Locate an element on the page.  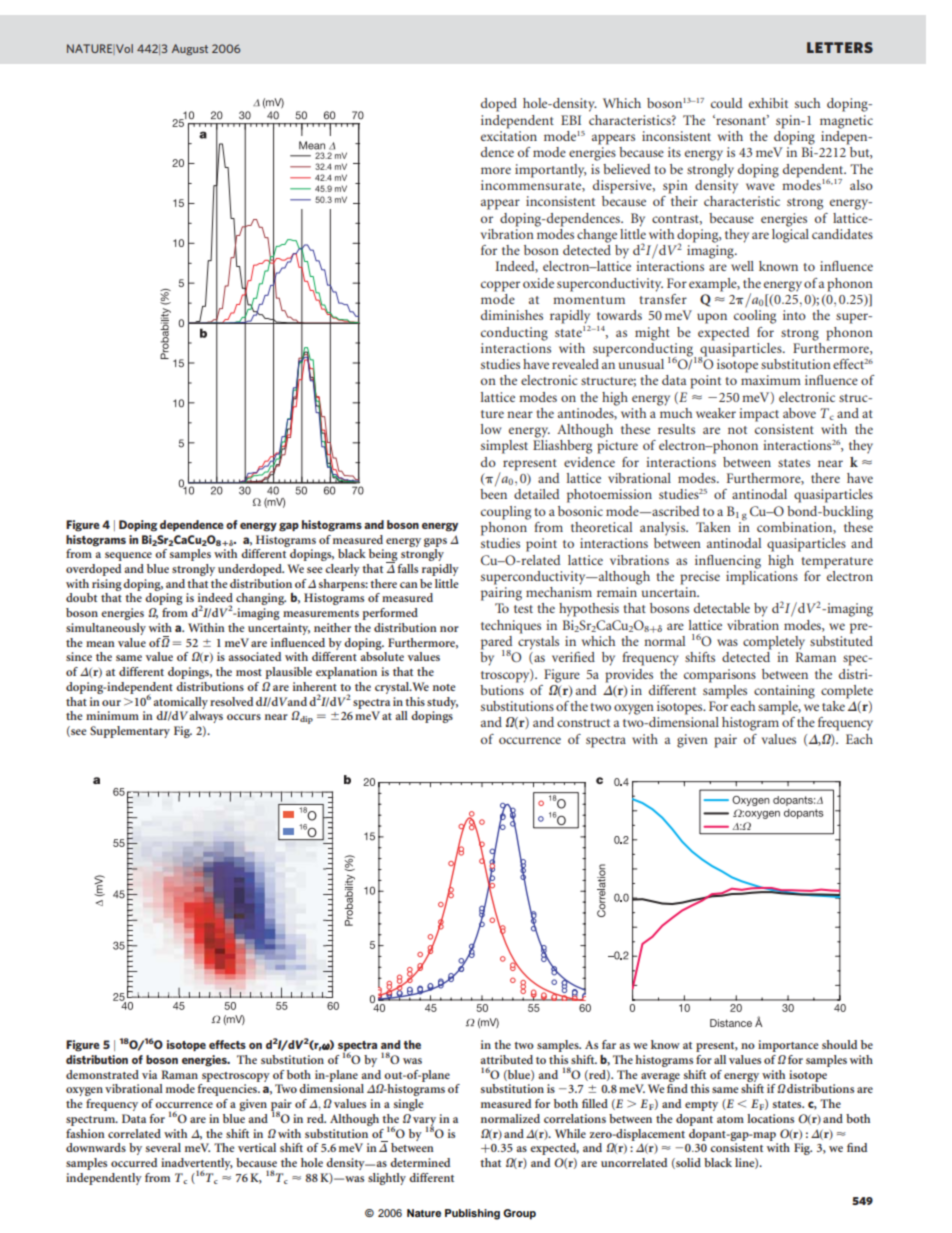
impact is located at coordinates (759, 415).
